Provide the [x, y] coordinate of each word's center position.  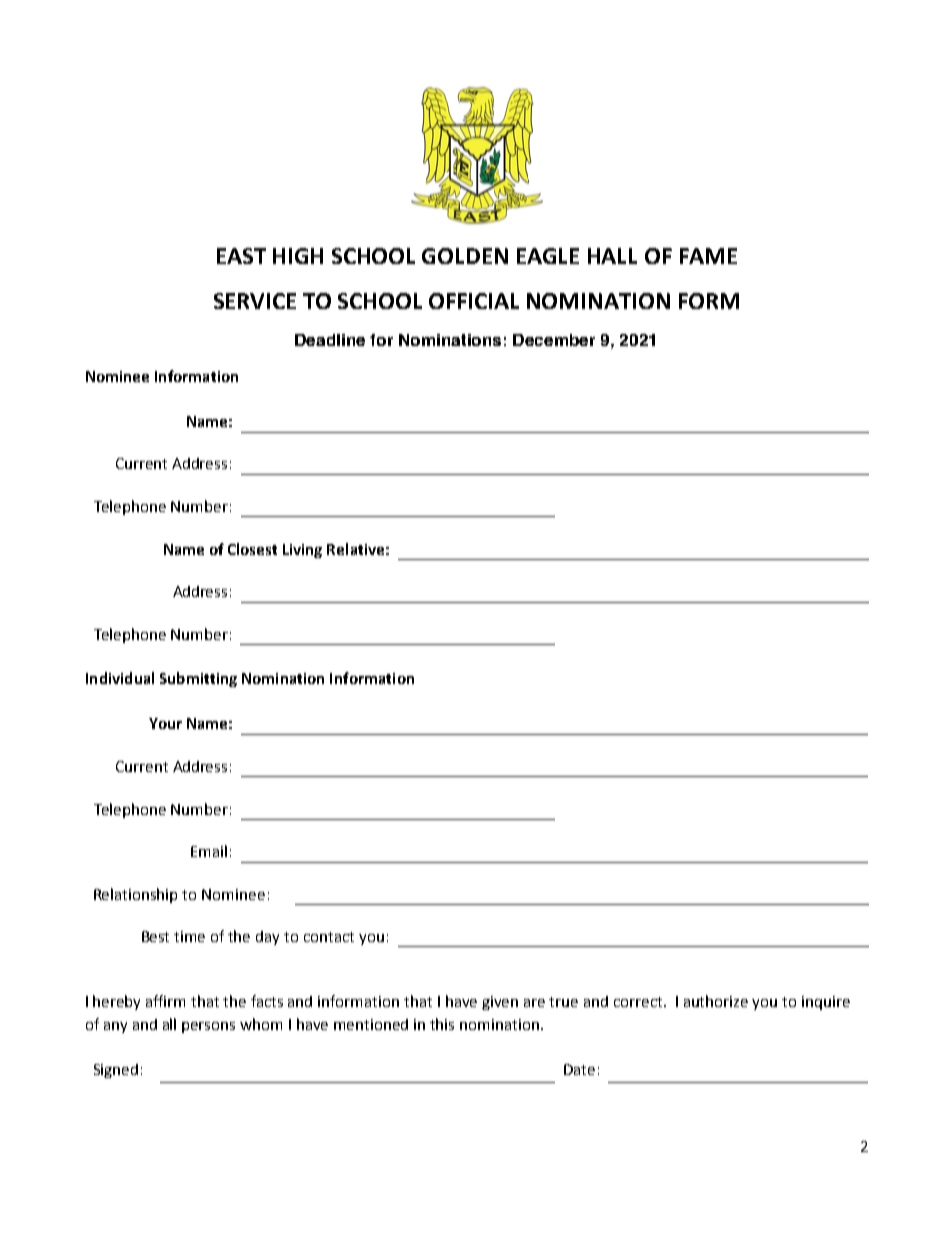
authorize [716, 1001]
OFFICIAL [474, 301]
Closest [252, 549]
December [554, 340]
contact [329, 937]
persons [208, 1027]
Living [302, 551]
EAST [241, 256]
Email [209, 851]
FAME [708, 256]
